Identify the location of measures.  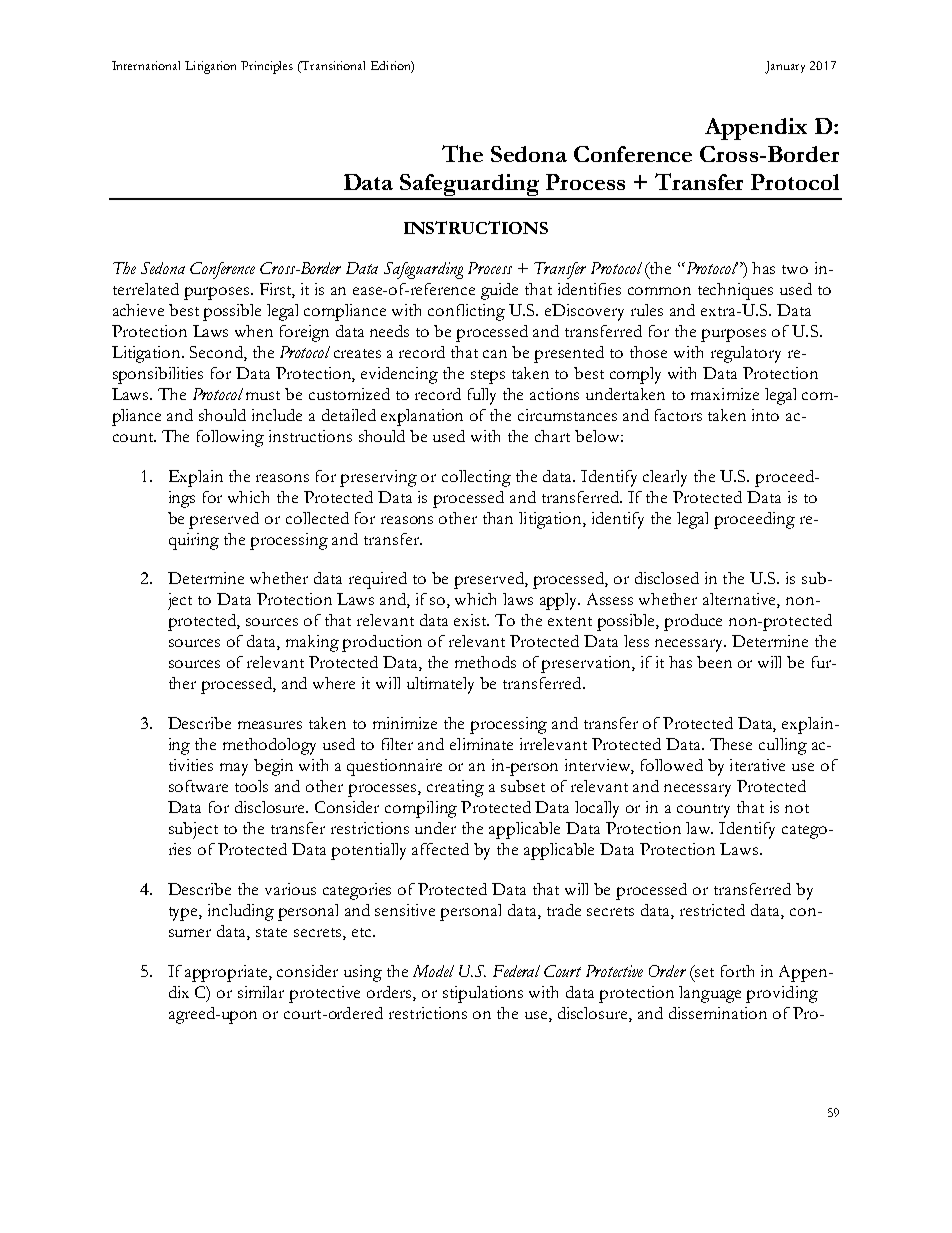
(270, 725).
